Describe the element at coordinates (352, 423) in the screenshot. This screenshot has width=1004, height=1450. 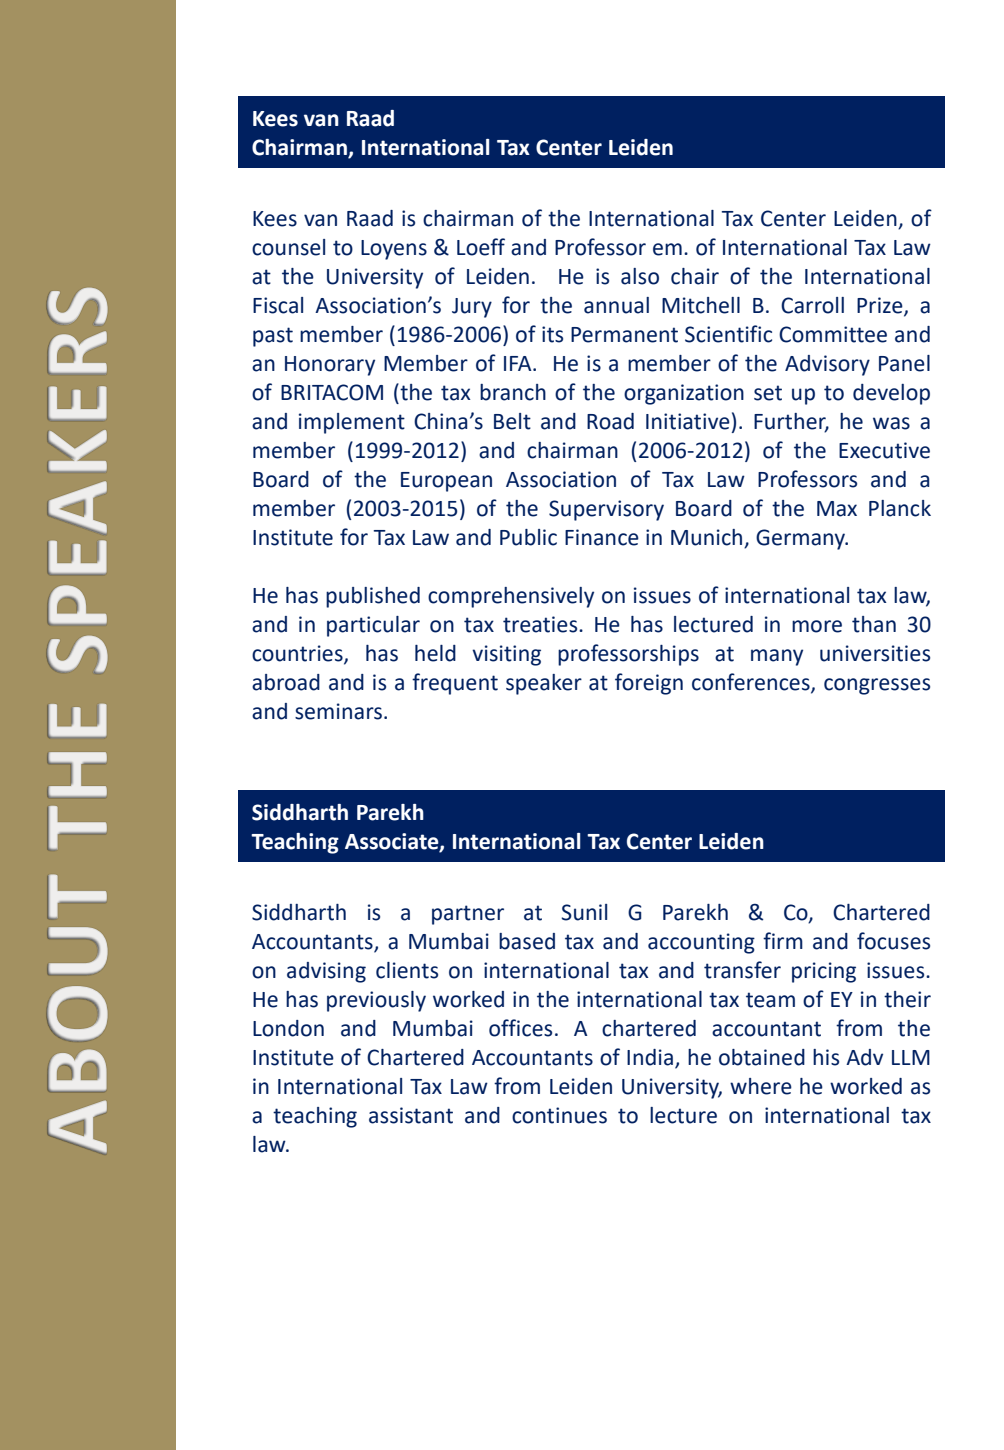
I see `implement` at that location.
